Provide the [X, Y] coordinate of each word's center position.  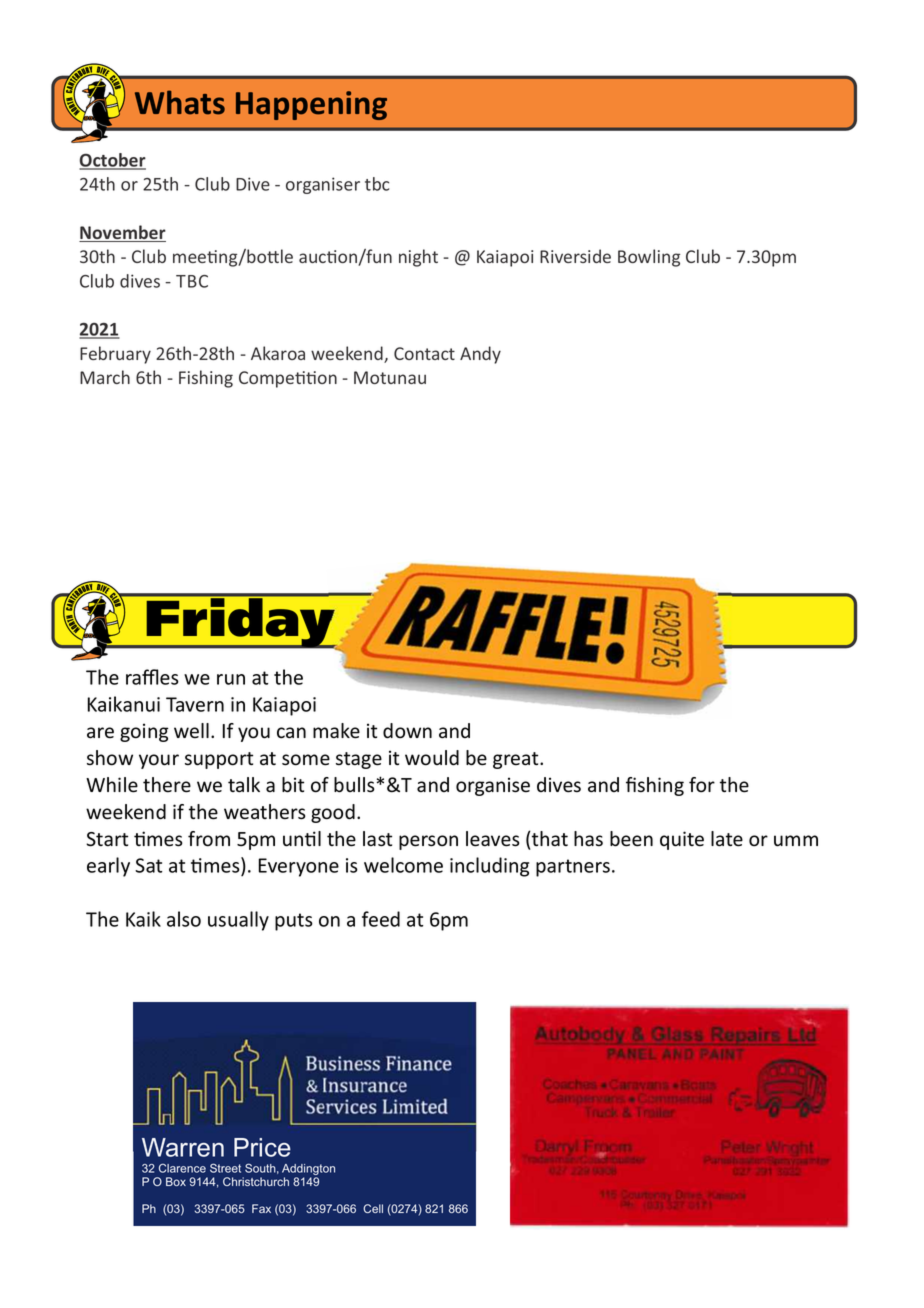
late [727, 839]
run [231, 679]
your [159, 761]
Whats [180, 102]
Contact [424, 353]
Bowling [649, 258]
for [702, 785]
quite [682, 840]
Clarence [182, 1168]
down [407, 731]
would [432, 758]
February [115, 355]
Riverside [575, 256]
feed [381, 919]
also [184, 919]
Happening [311, 105]
